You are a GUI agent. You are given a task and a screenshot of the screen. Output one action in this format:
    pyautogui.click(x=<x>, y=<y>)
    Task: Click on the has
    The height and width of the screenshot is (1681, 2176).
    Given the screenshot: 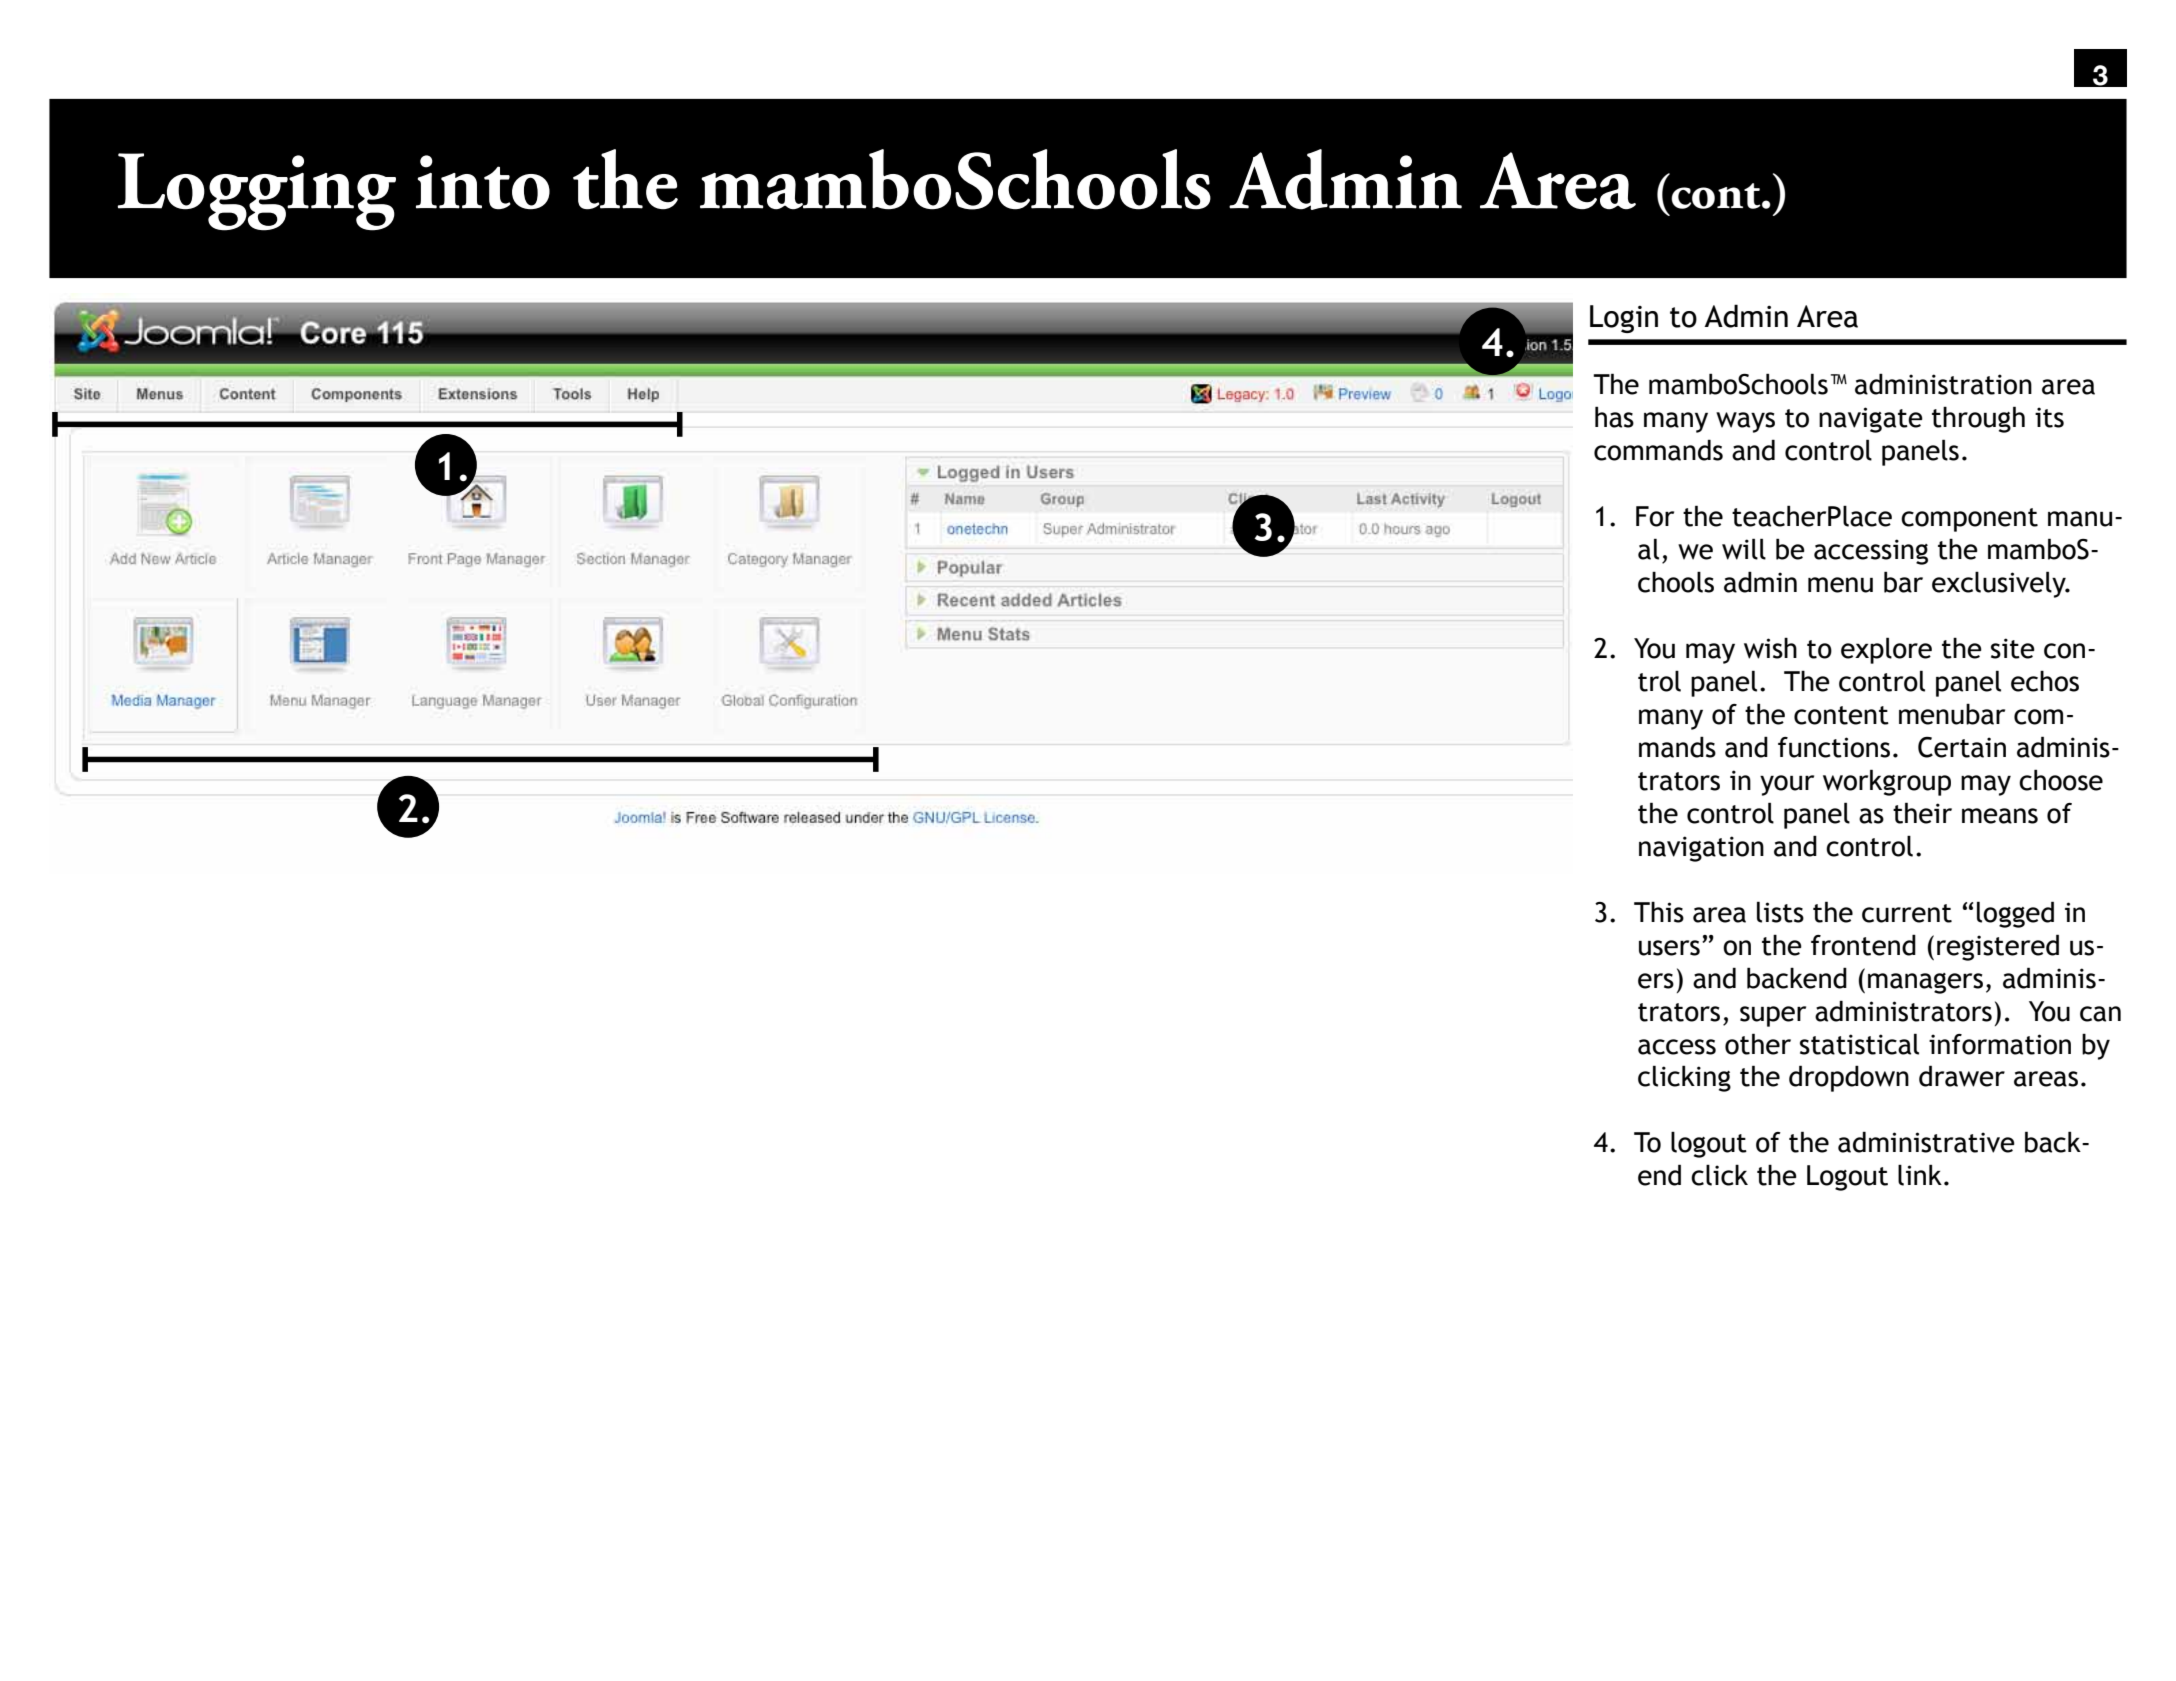 What is the action you would take?
    pyautogui.click(x=1614, y=417)
